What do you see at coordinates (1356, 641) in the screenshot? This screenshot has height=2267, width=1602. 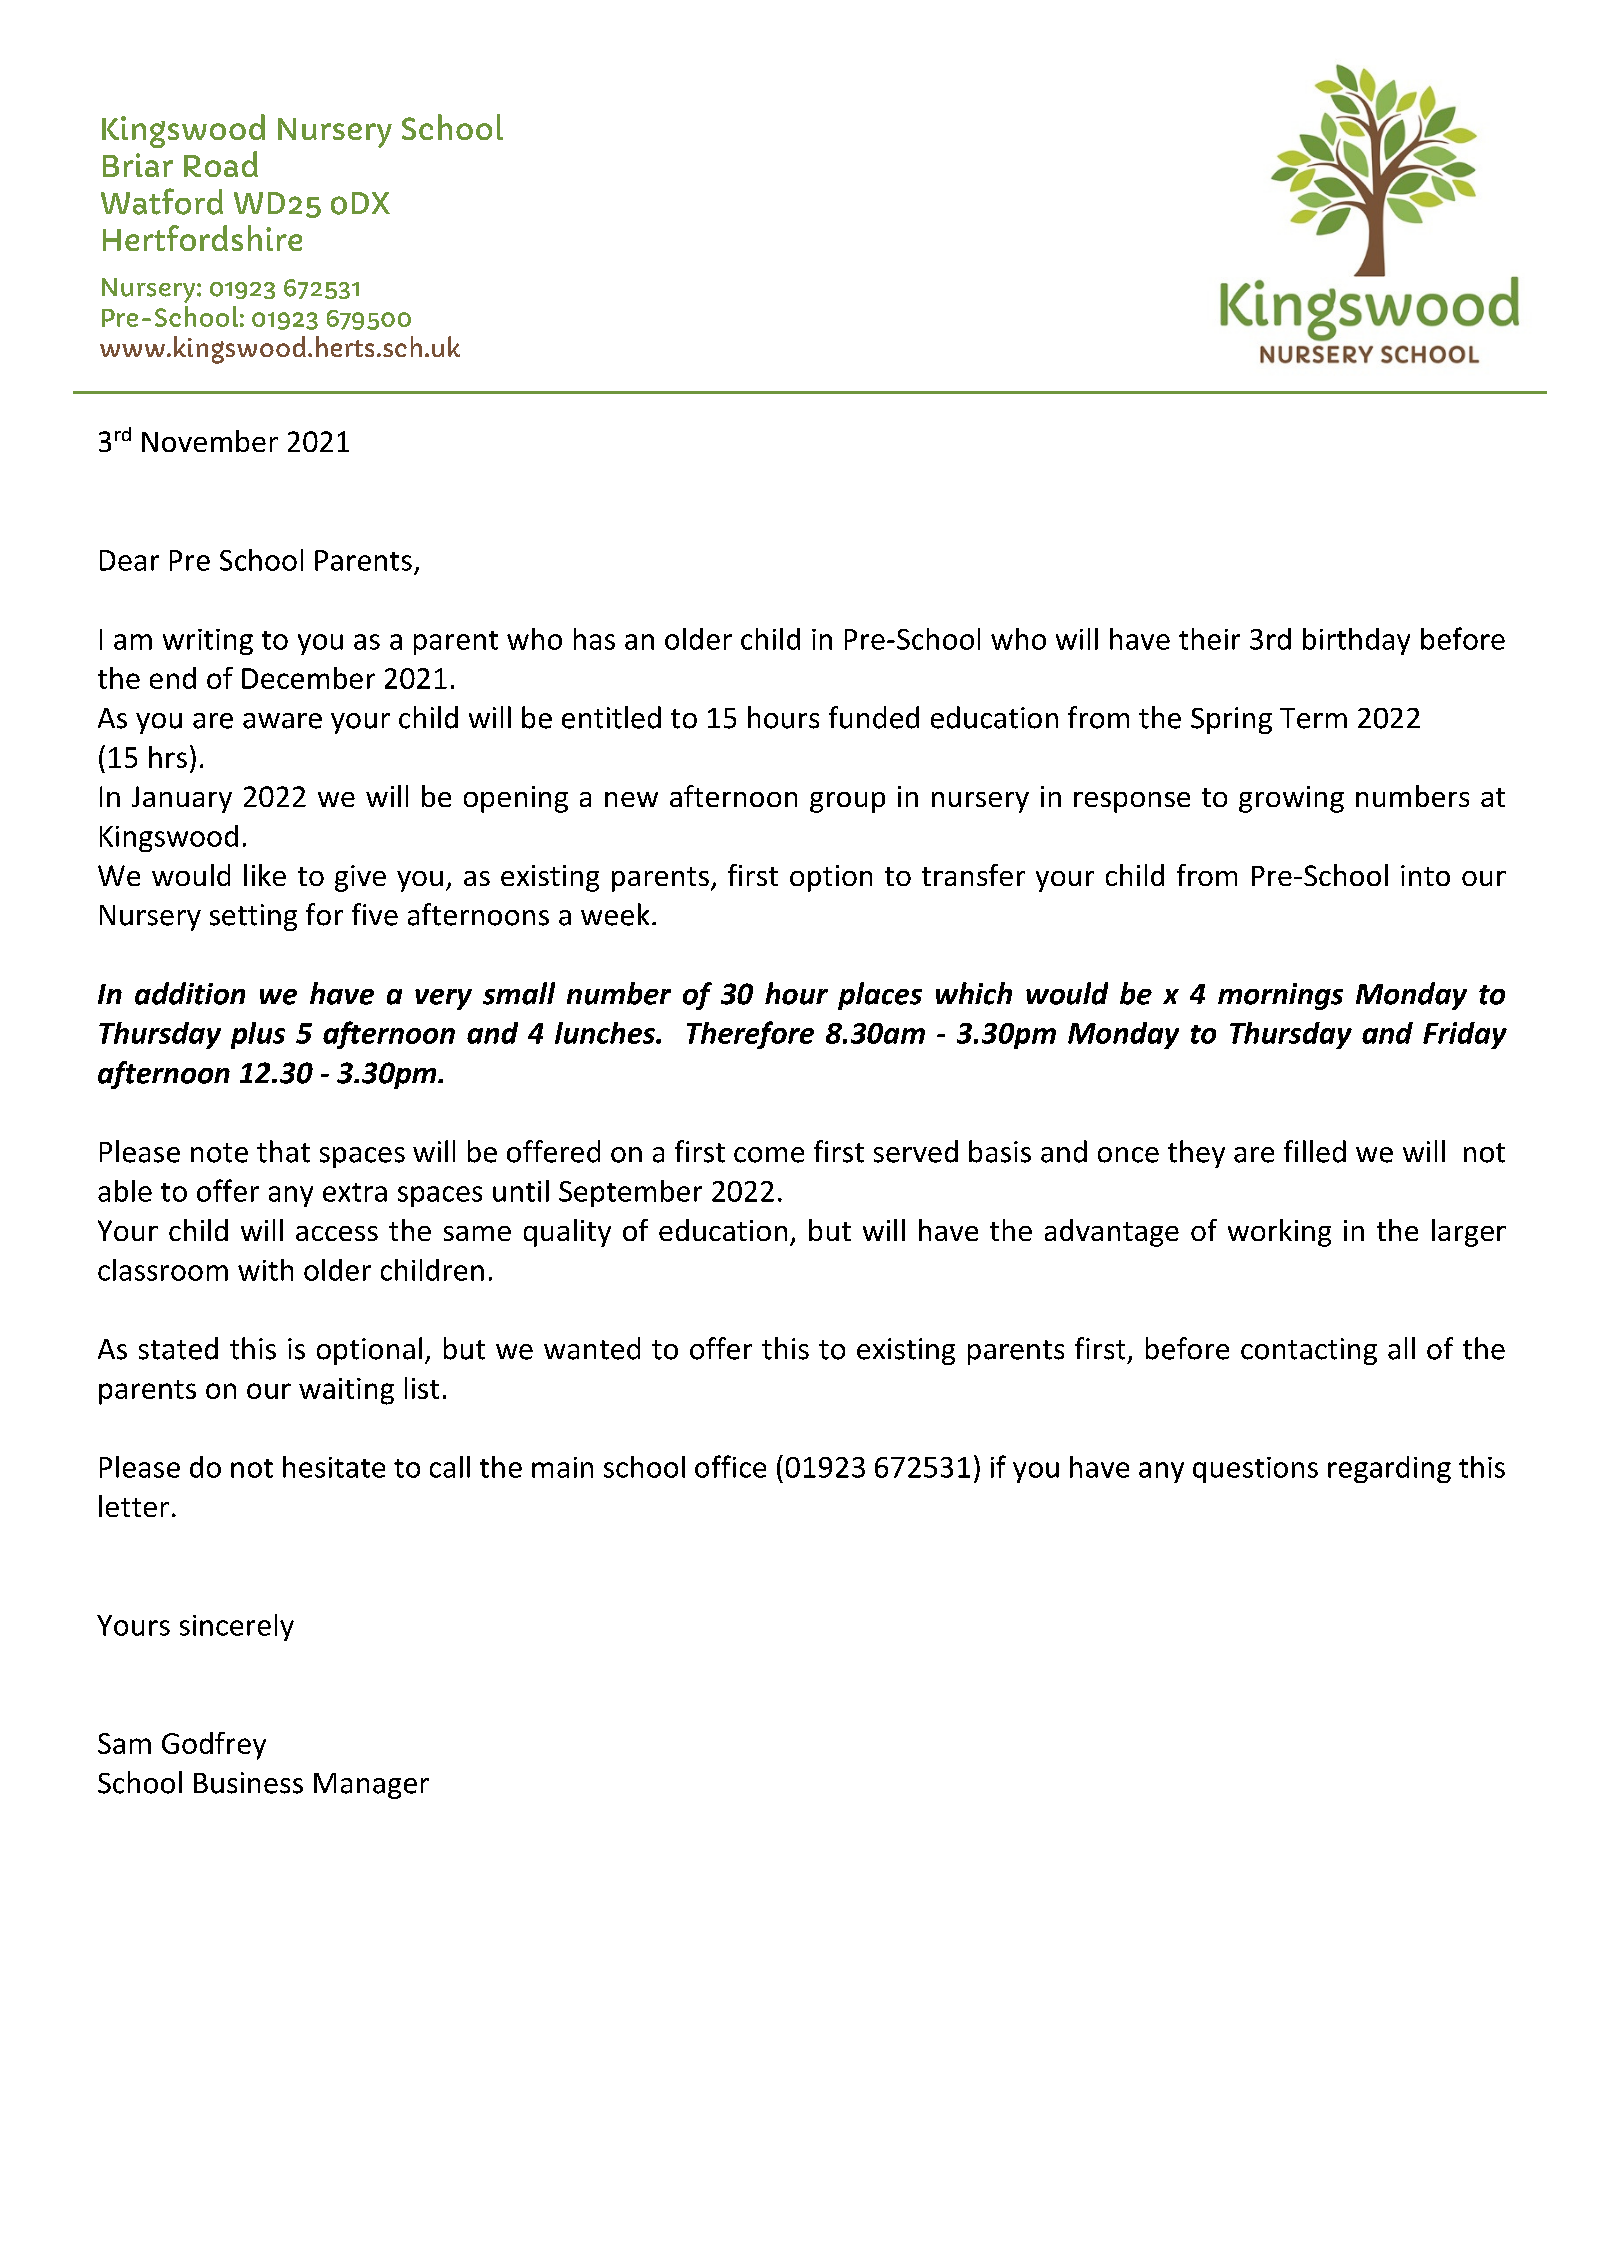 I see `birthday` at bounding box center [1356, 641].
